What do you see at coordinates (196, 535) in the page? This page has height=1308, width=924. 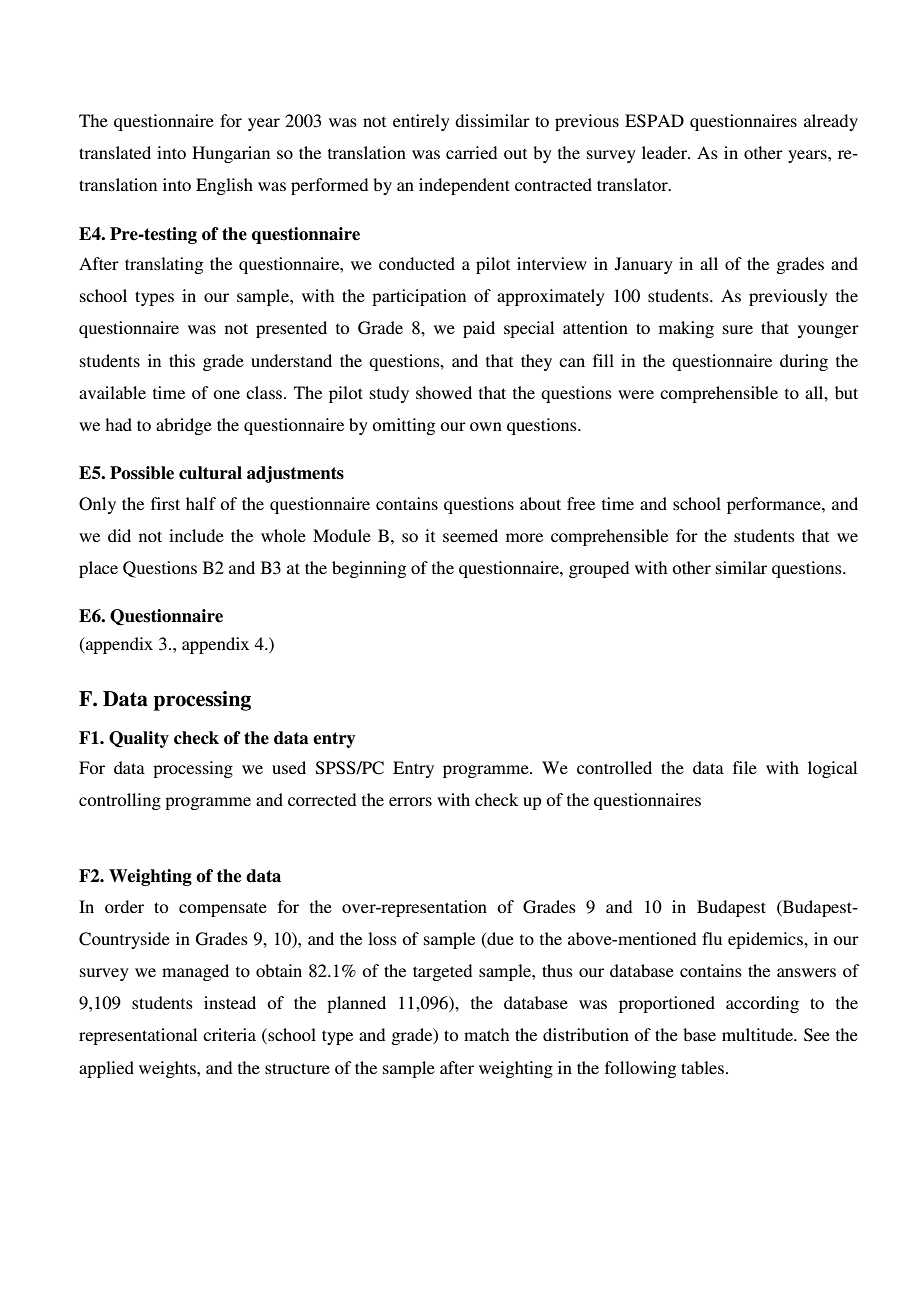 I see `include` at bounding box center [196, 535].
